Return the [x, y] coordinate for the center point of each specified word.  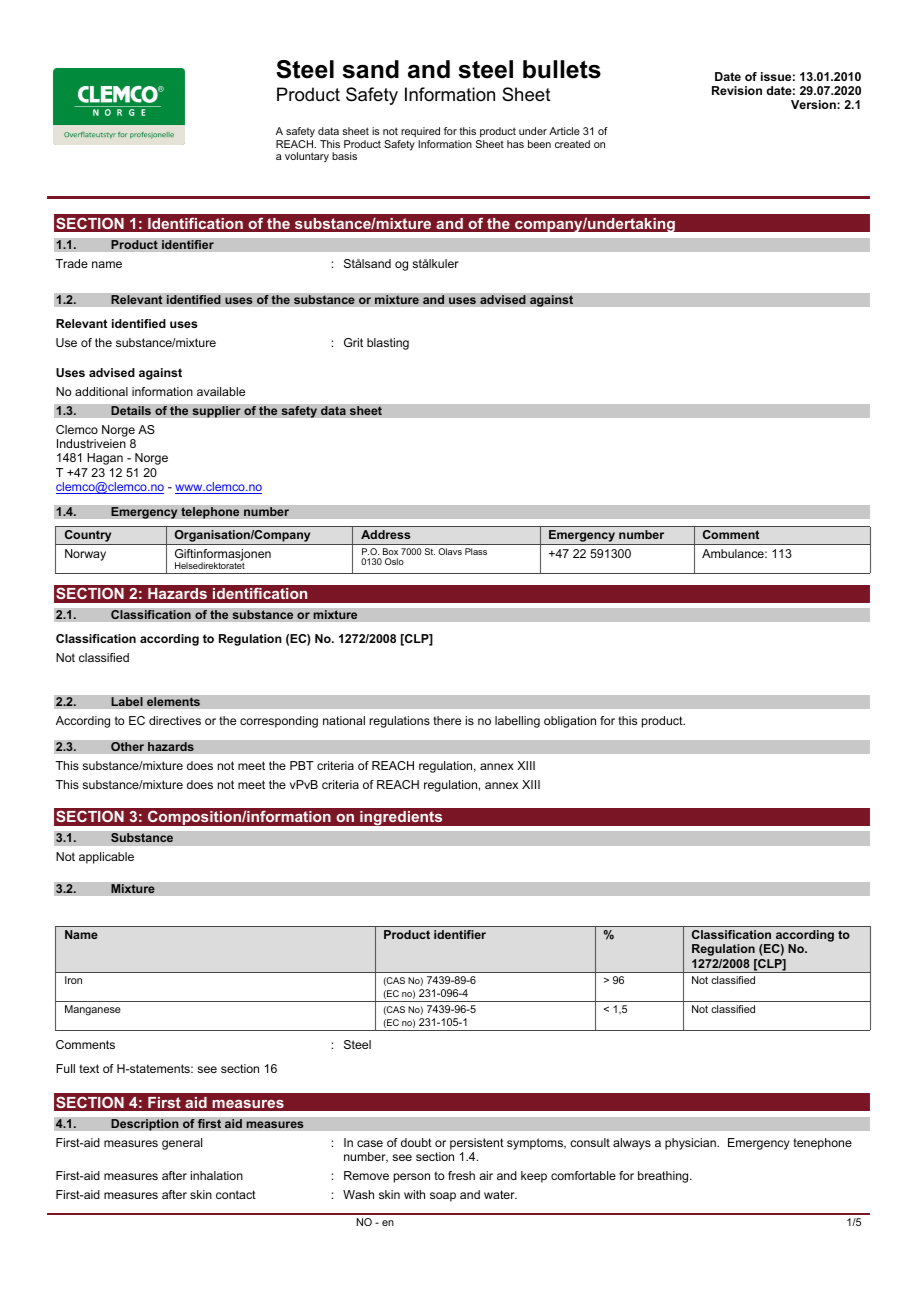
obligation [570, 722]
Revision [737, 90]
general [182, 1144]
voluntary [307, 157]
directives [175, 720]
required [420, 132]
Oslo [394, 561]
